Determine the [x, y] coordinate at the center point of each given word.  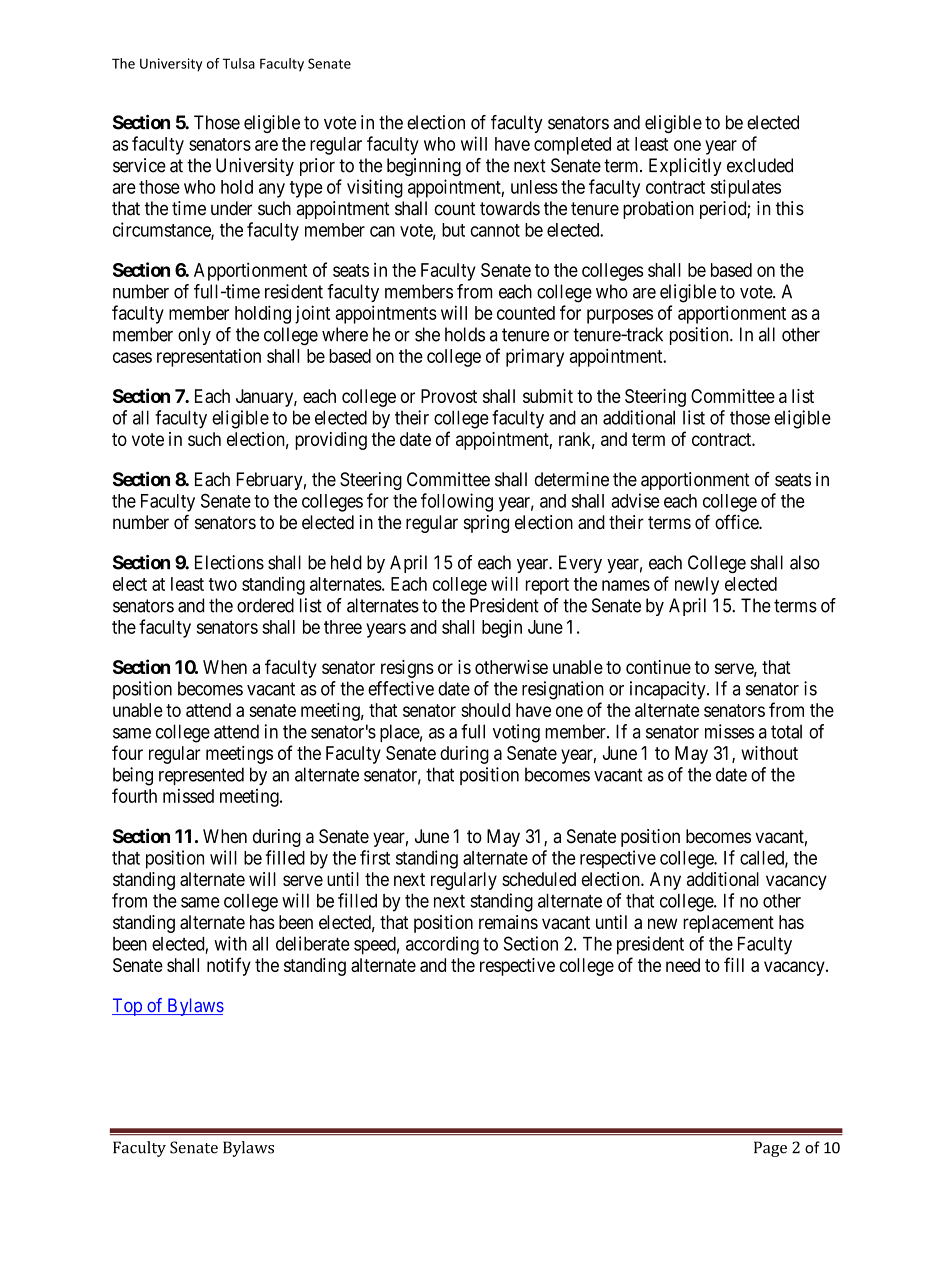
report [547, 586]
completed [572, 146]
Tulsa [238, 63]
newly [697, 586]
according [442, 945]
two [223, 584]
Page [770, 1149]
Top [128, 1007]
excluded [760, 165]
